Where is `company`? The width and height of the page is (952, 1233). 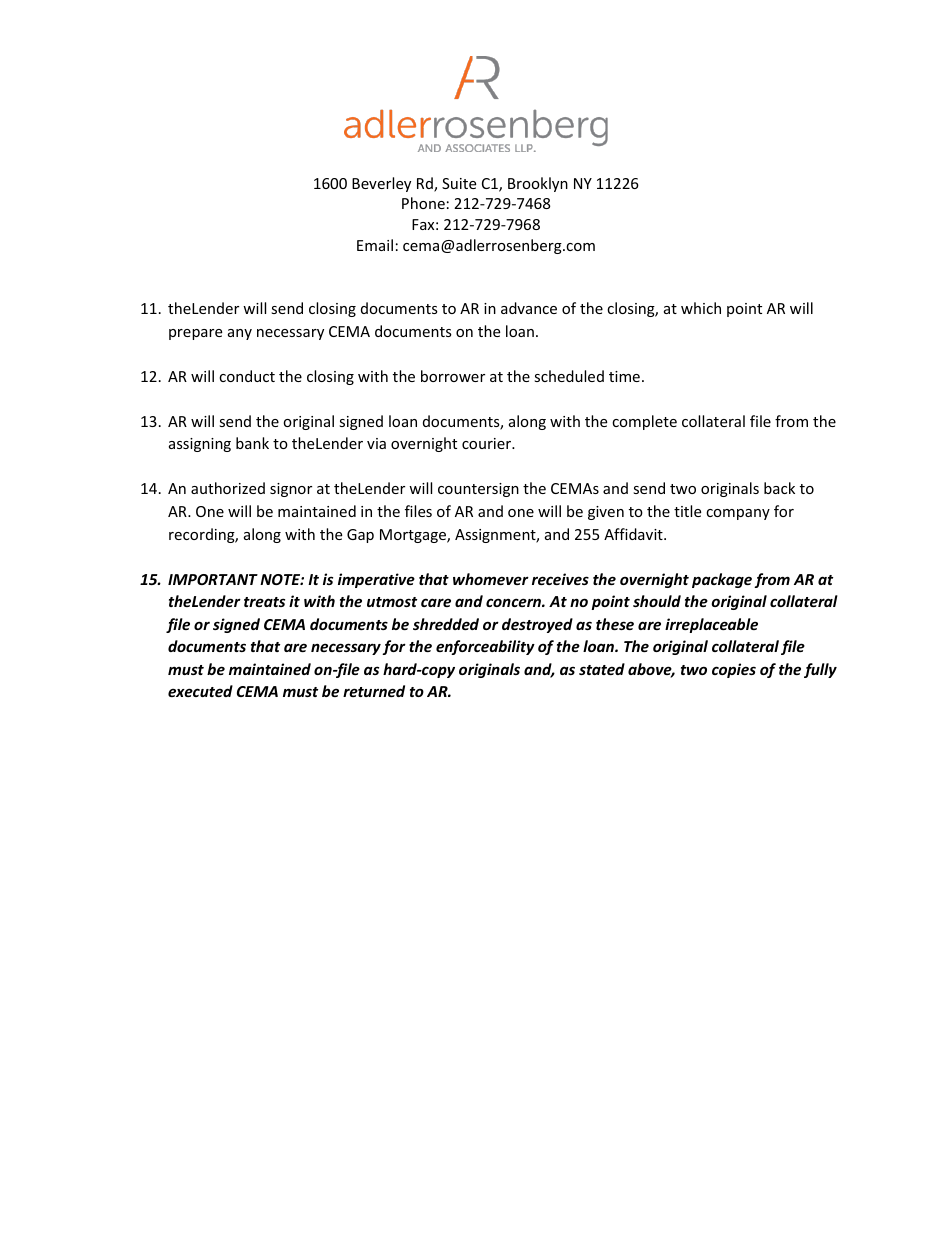 company is located at coordinates (738, 514).
